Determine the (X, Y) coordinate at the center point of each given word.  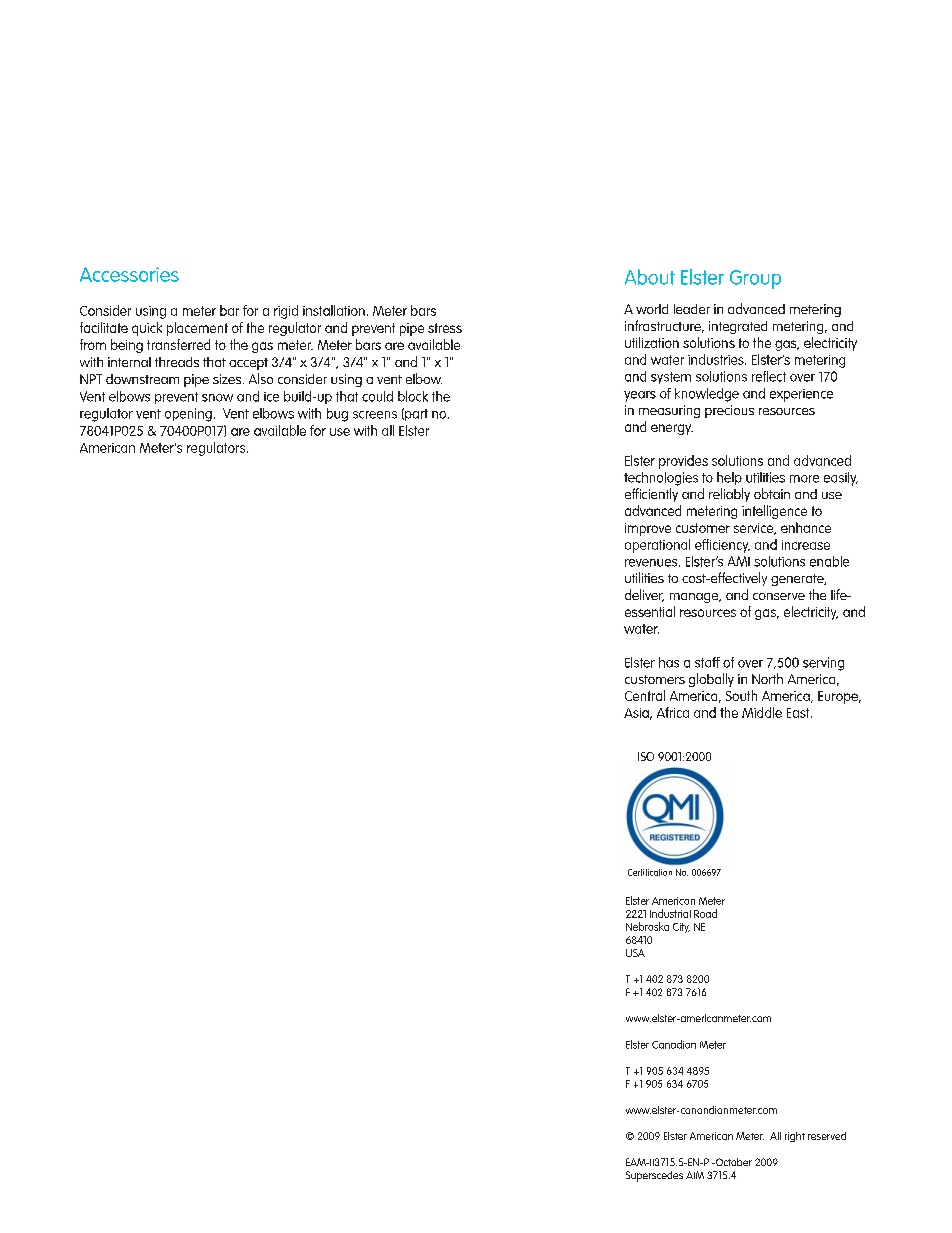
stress (445, 328)
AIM (695, 1175)
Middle (762, 712)
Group (755, 279)
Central (645, 695)
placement (197, 329)
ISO (646, 756)
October (733, 1162)
